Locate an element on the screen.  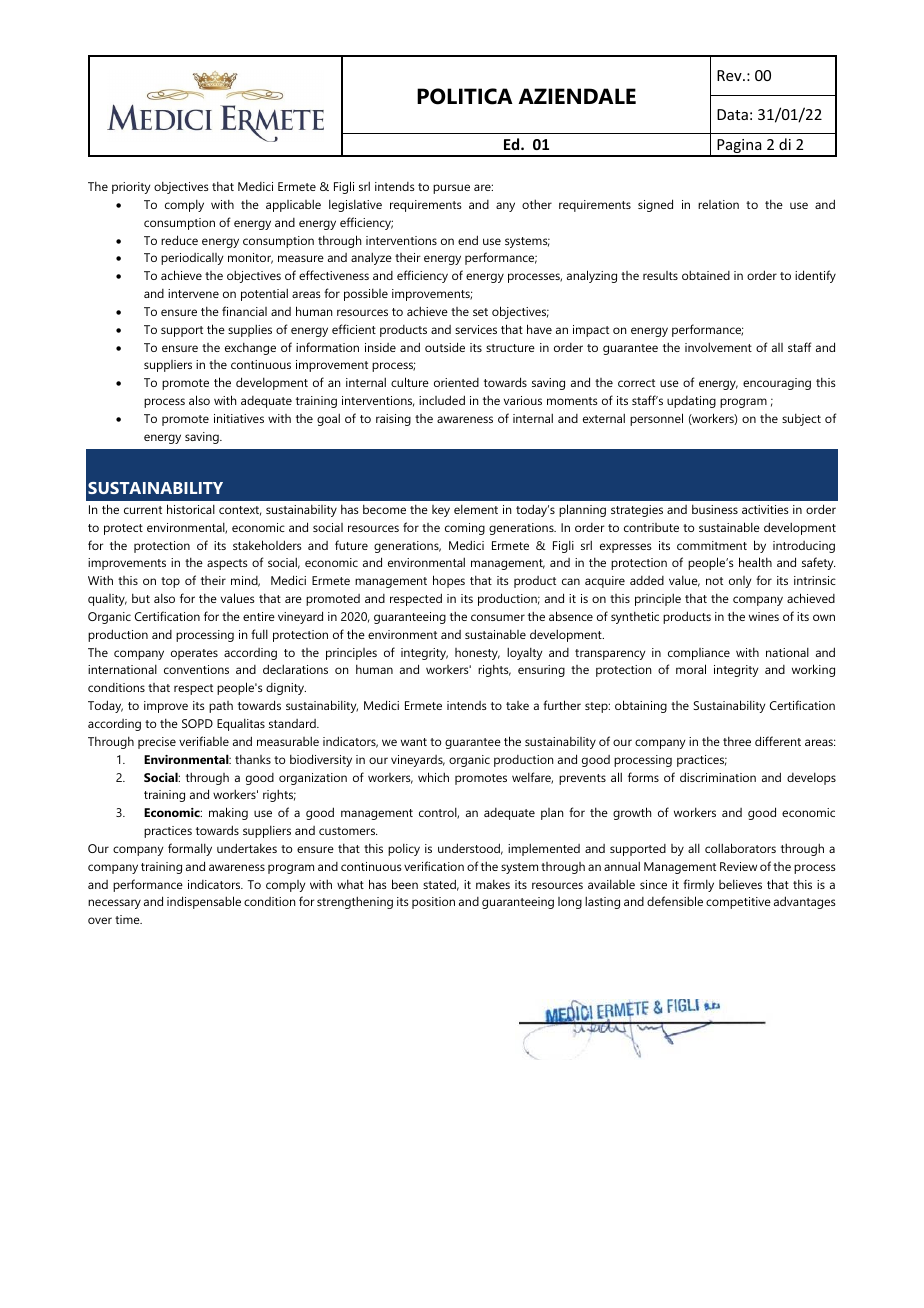
operates is located at coordinates (194, 654).
